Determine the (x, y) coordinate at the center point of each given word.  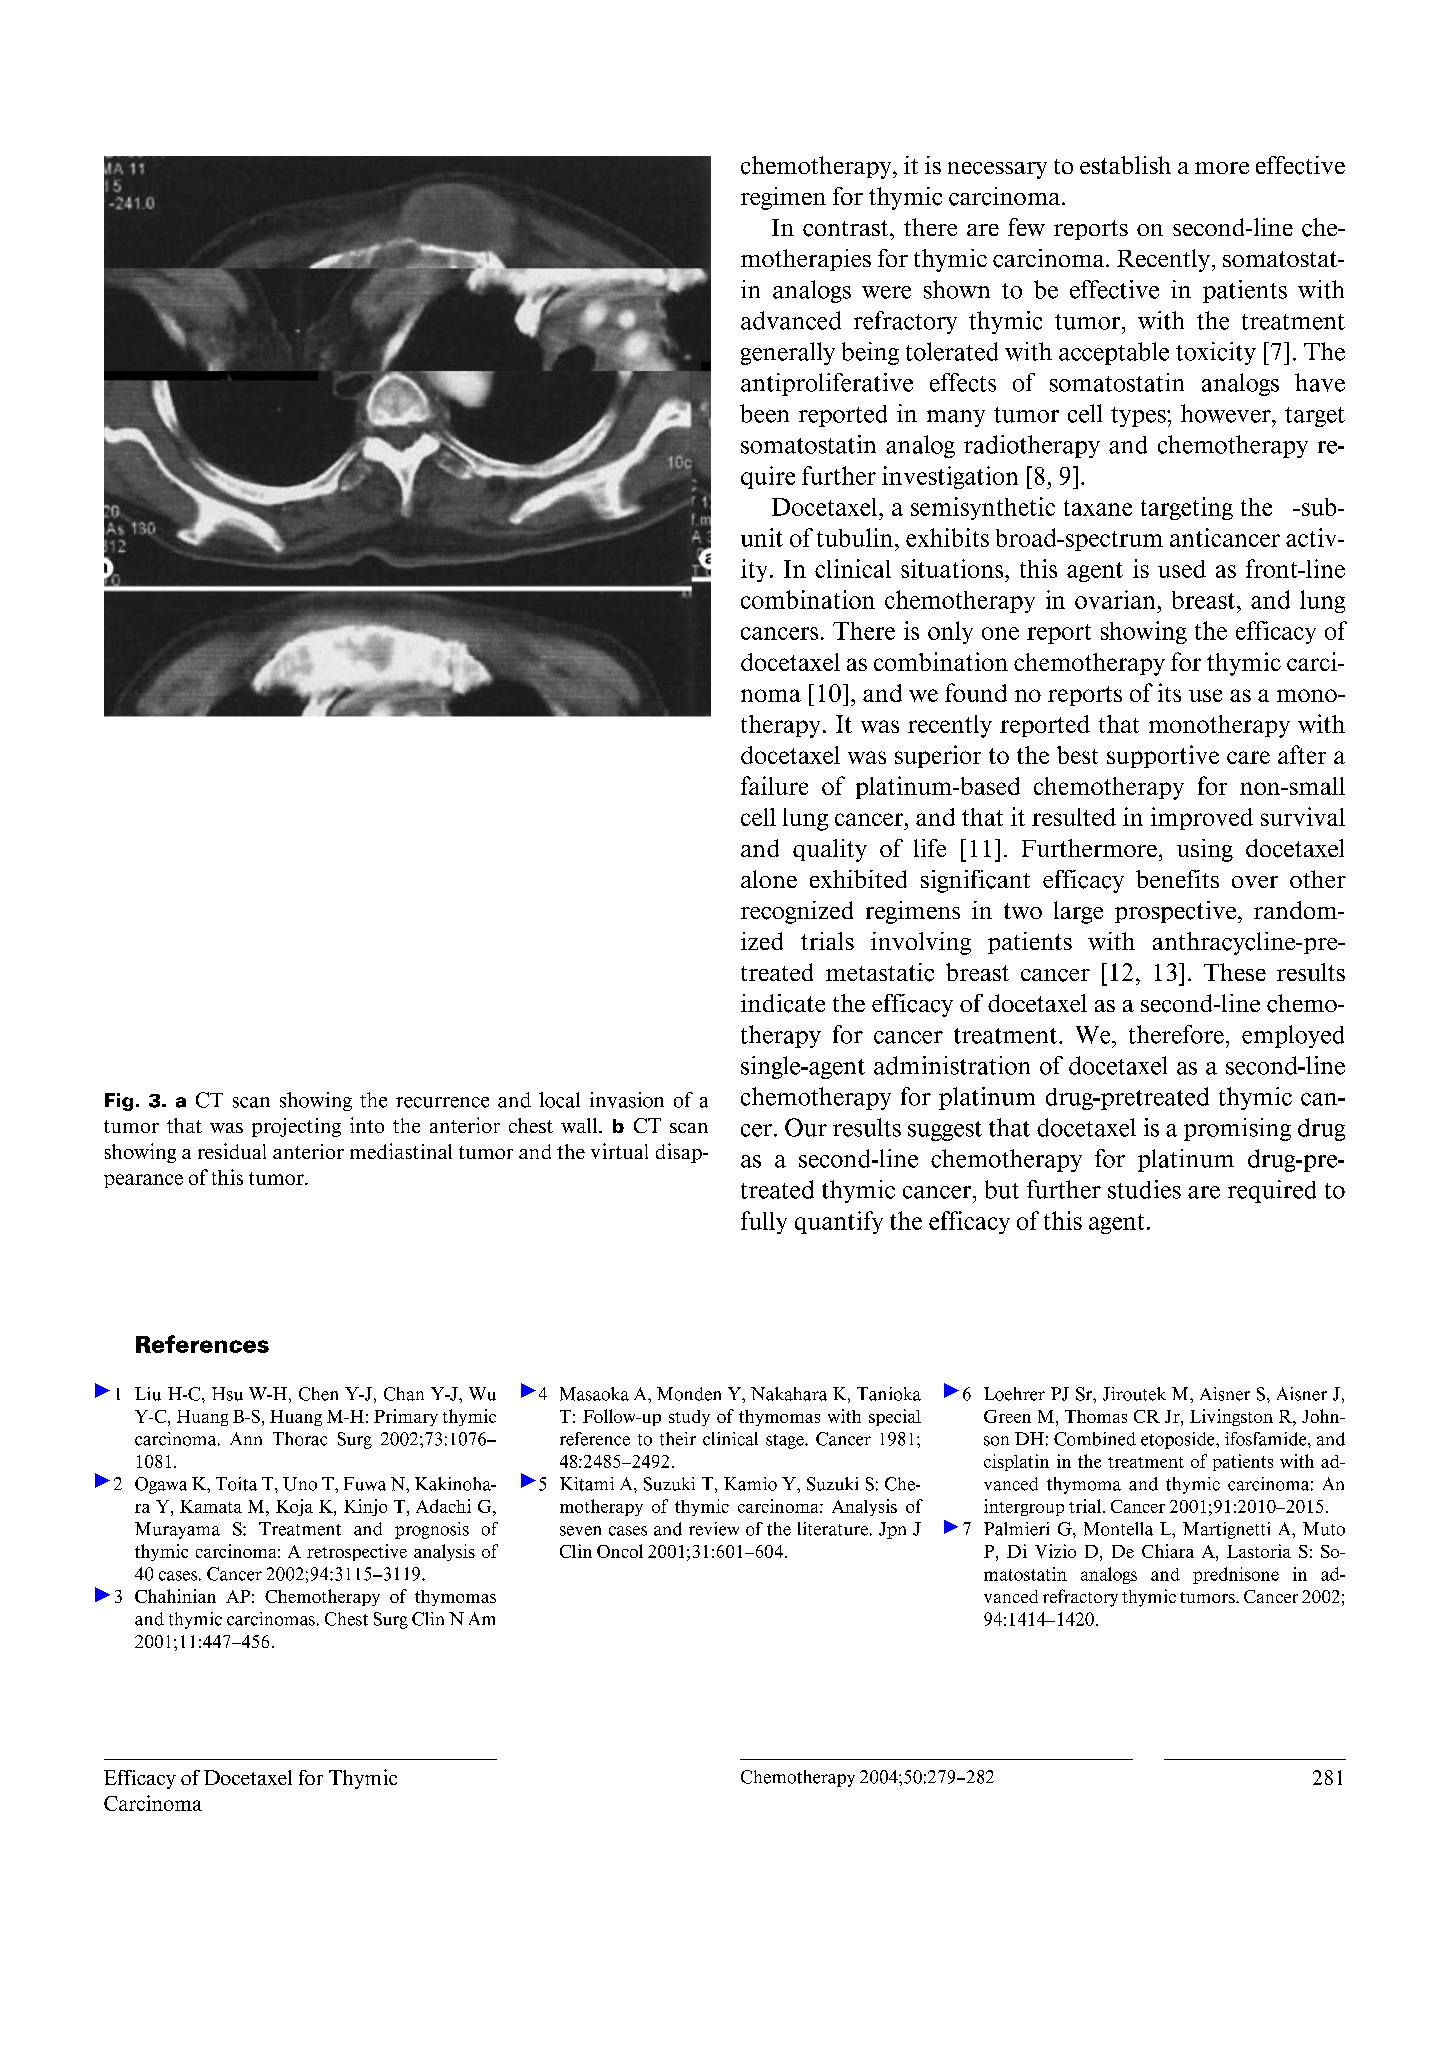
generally (788, 353)
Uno (300, 1484)
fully (764, 1222)
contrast (847, 228)
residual (232, 1151)
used (1182, 569)
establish (1125, 165)
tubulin (855, 537)
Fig (119, 1102)
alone (769, 879)
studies (1144, 1189)
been (764, 413)
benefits (1177, 879)
